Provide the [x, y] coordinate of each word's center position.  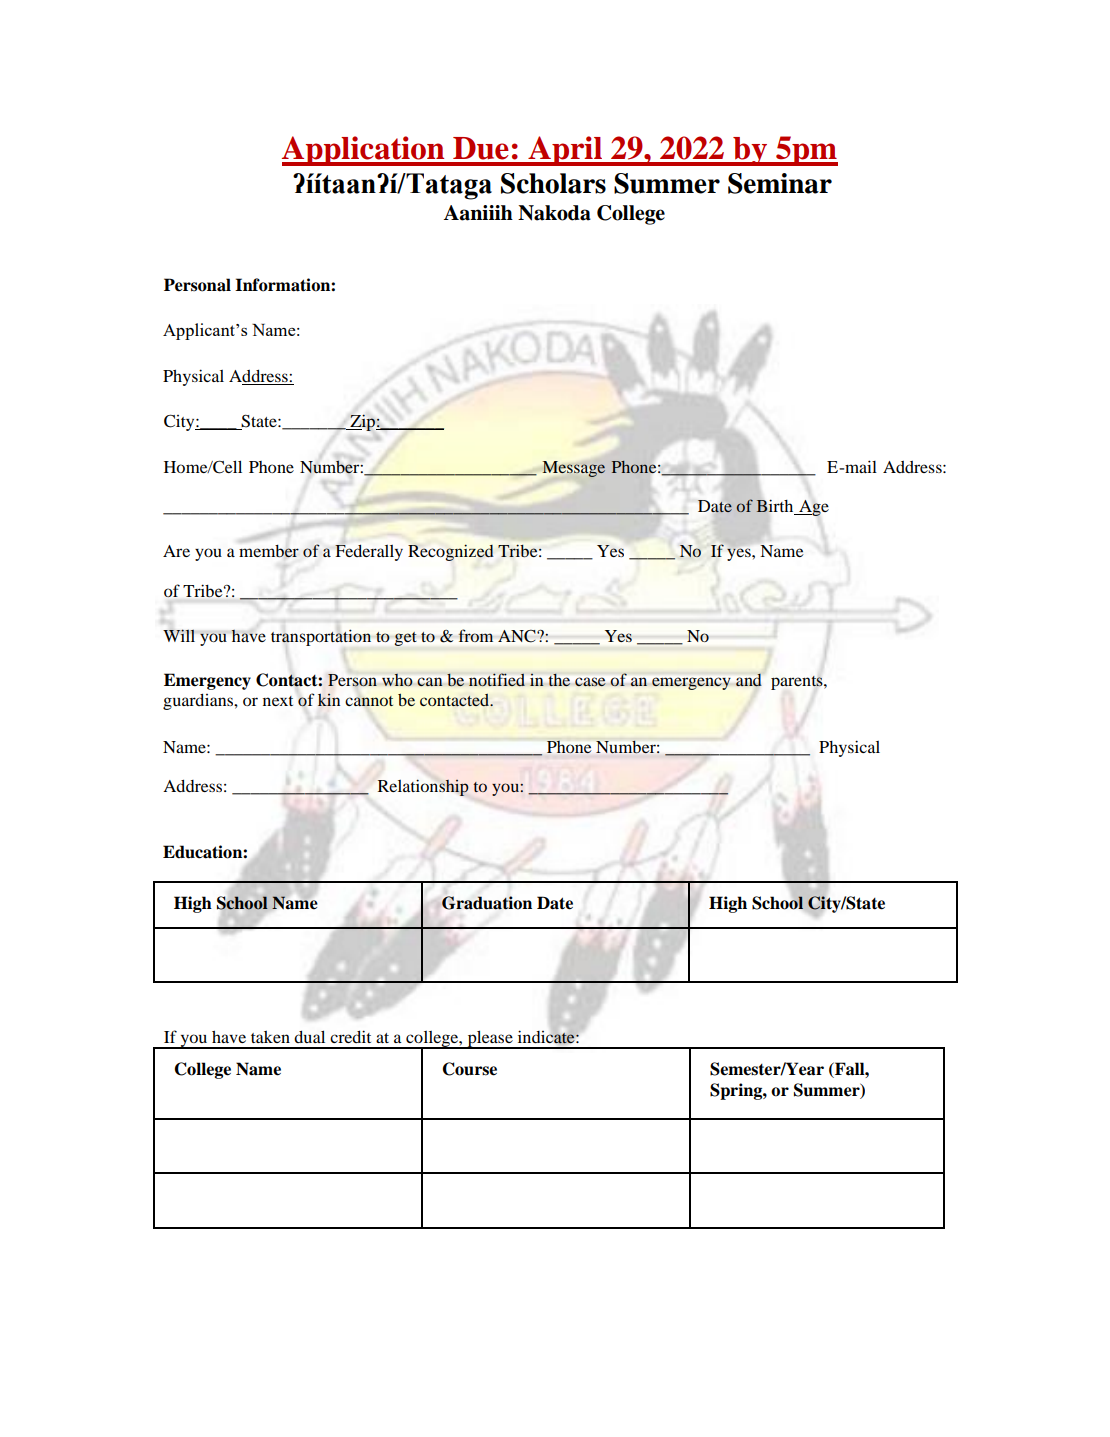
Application [364, 151]
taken [270, 1037]
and [749, 680]
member [269, 551]
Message [574, 469]
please [490, 1039]
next [278, 701]
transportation [321, 637]
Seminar [780, 183]
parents [798, 683]
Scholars [553, 183]
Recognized [450, 552]
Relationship [423, 787]
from [476, 635]
